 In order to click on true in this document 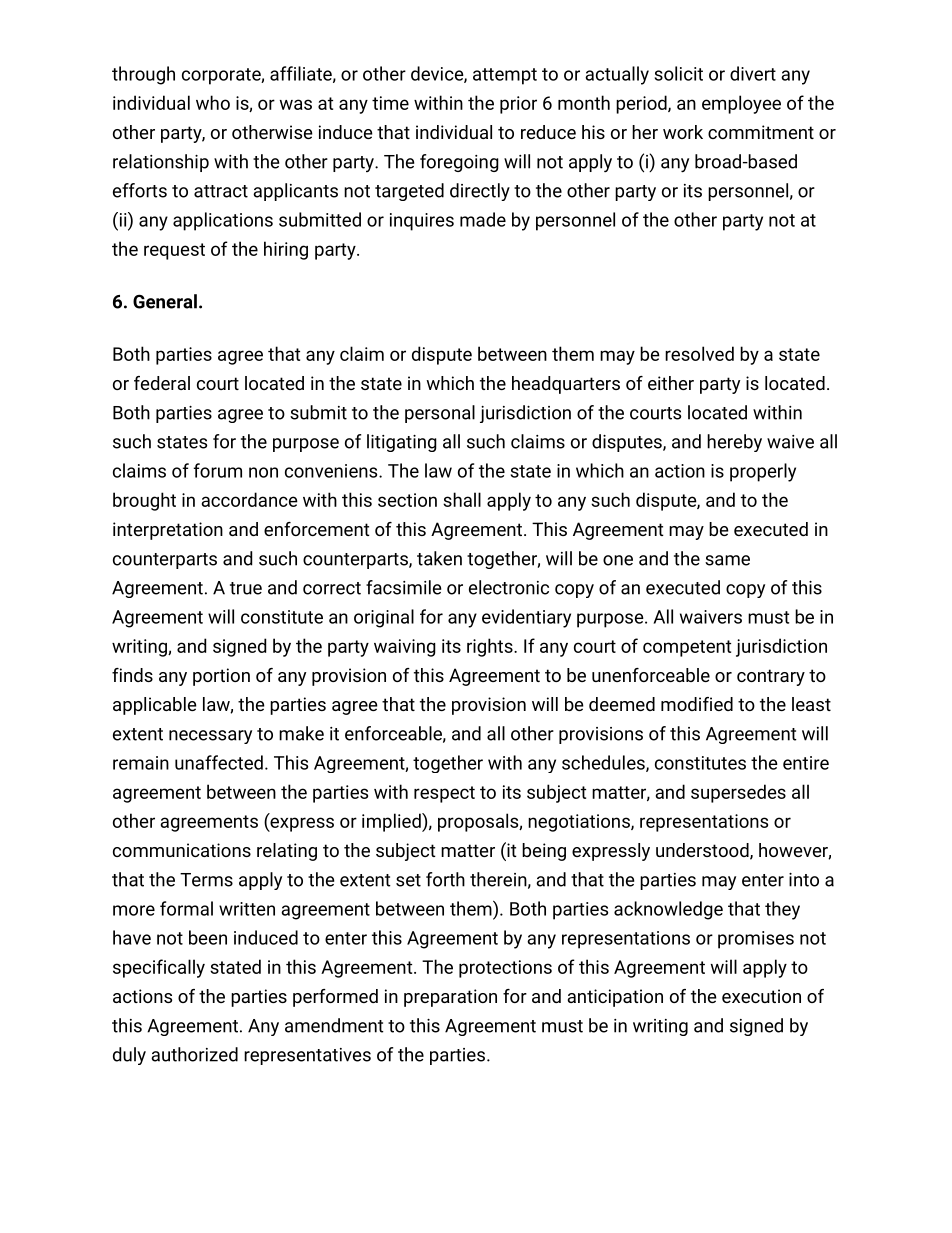, I will do `click(246, 588)`.
